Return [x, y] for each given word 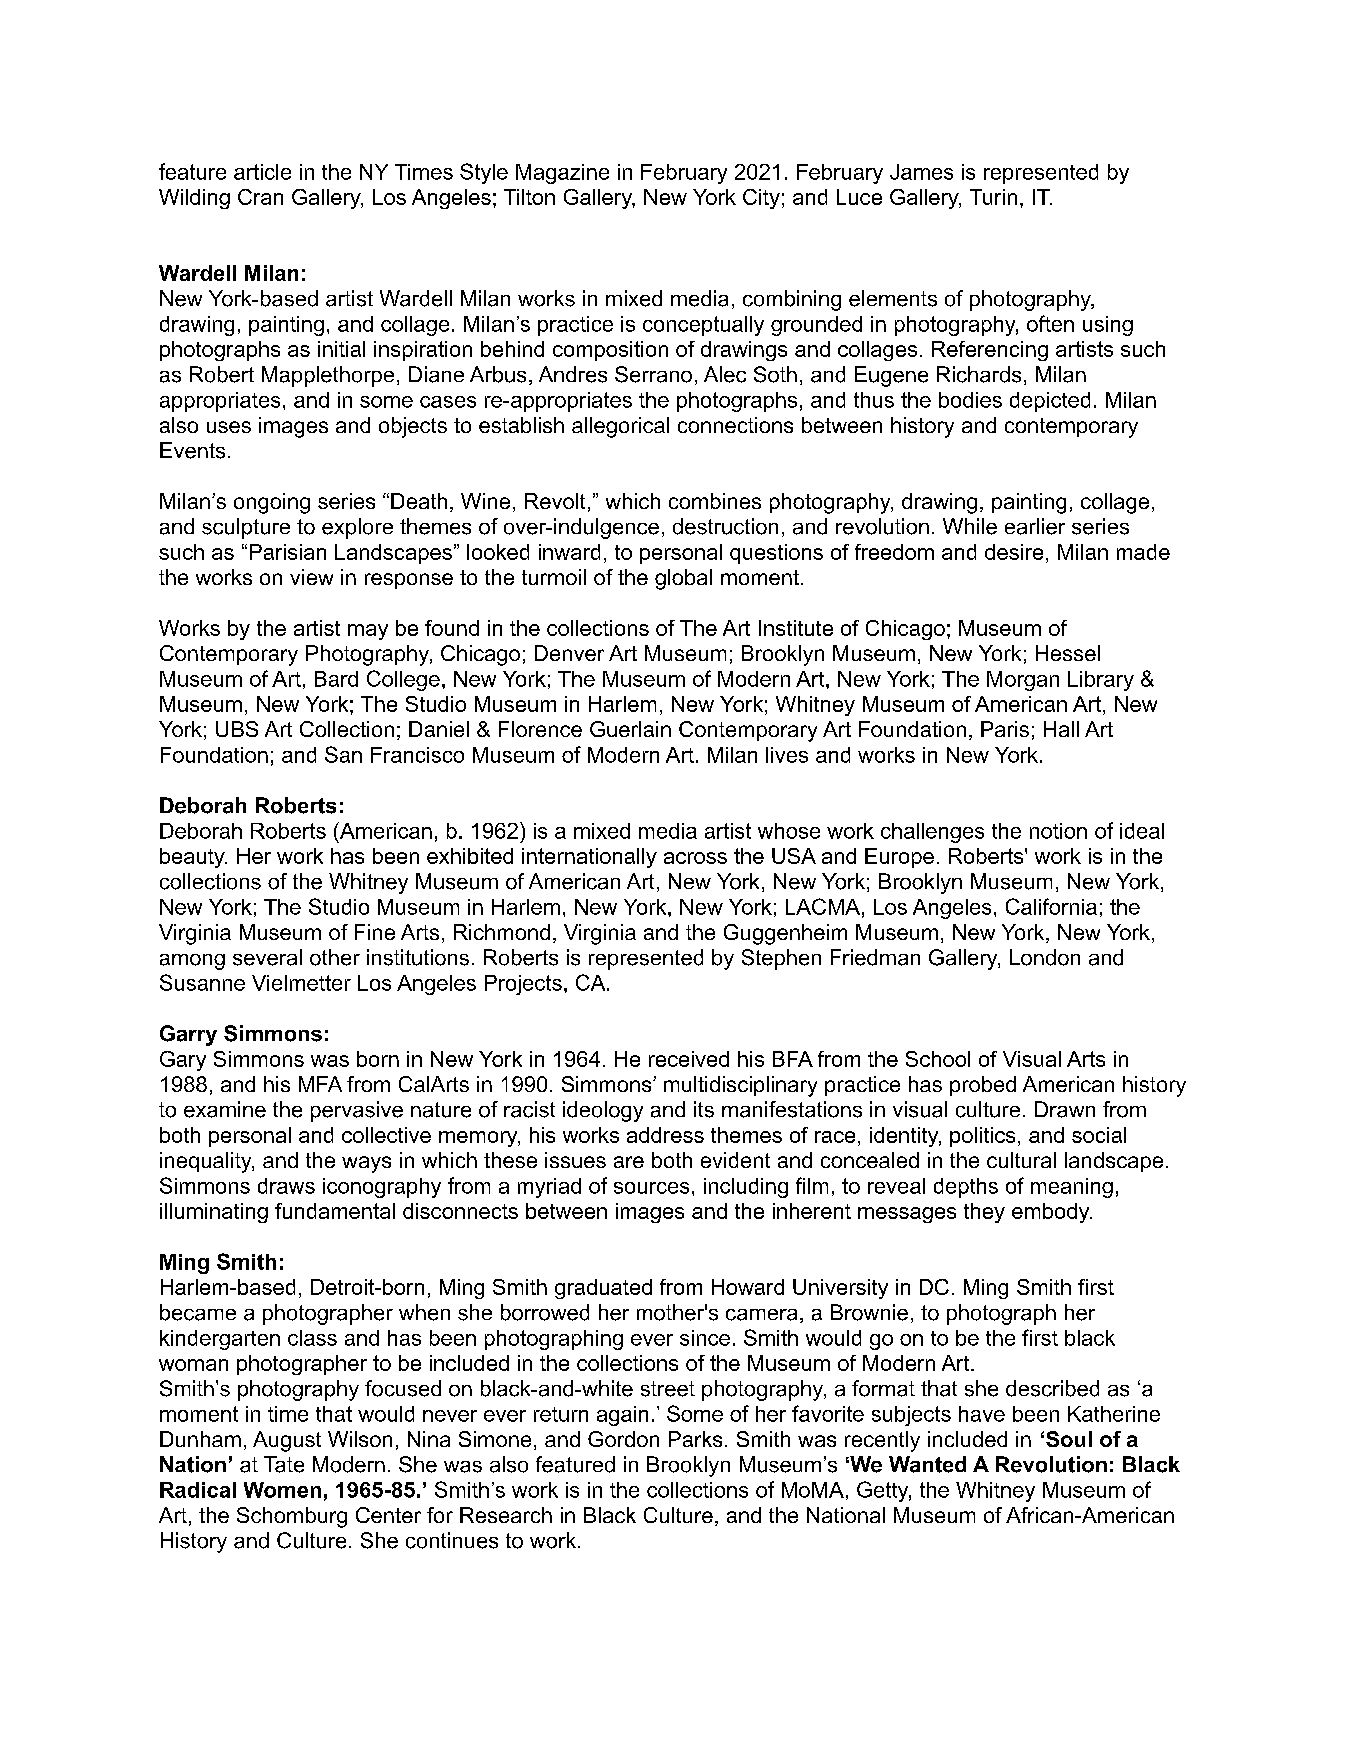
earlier [1035, 526]
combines [715, 501]
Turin [993, 197]
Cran [260, 197]
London [1045, 957]
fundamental [335, 1211]
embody [1052, 1213]
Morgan [1023, 681]
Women [282, 1490]
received [689, 1059]
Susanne [202, 982]
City [761, 199]
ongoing [272, 503]
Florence [540, 729]
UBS [237, 729]
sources [651, 1188]
